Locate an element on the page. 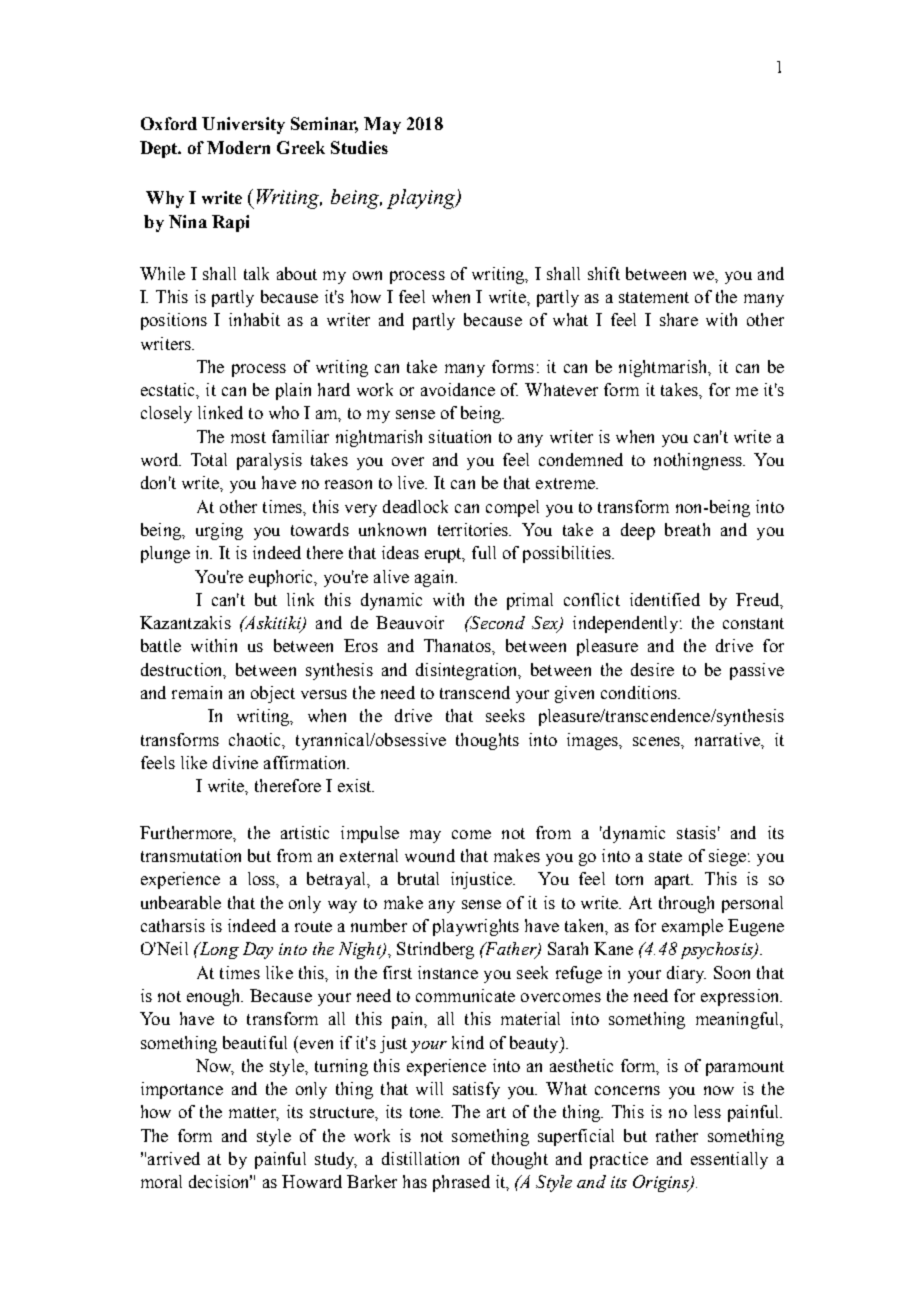 Image resolution: width=924 pixels, height=1308 pixels. destruction is located at coordinates (183, 670).
